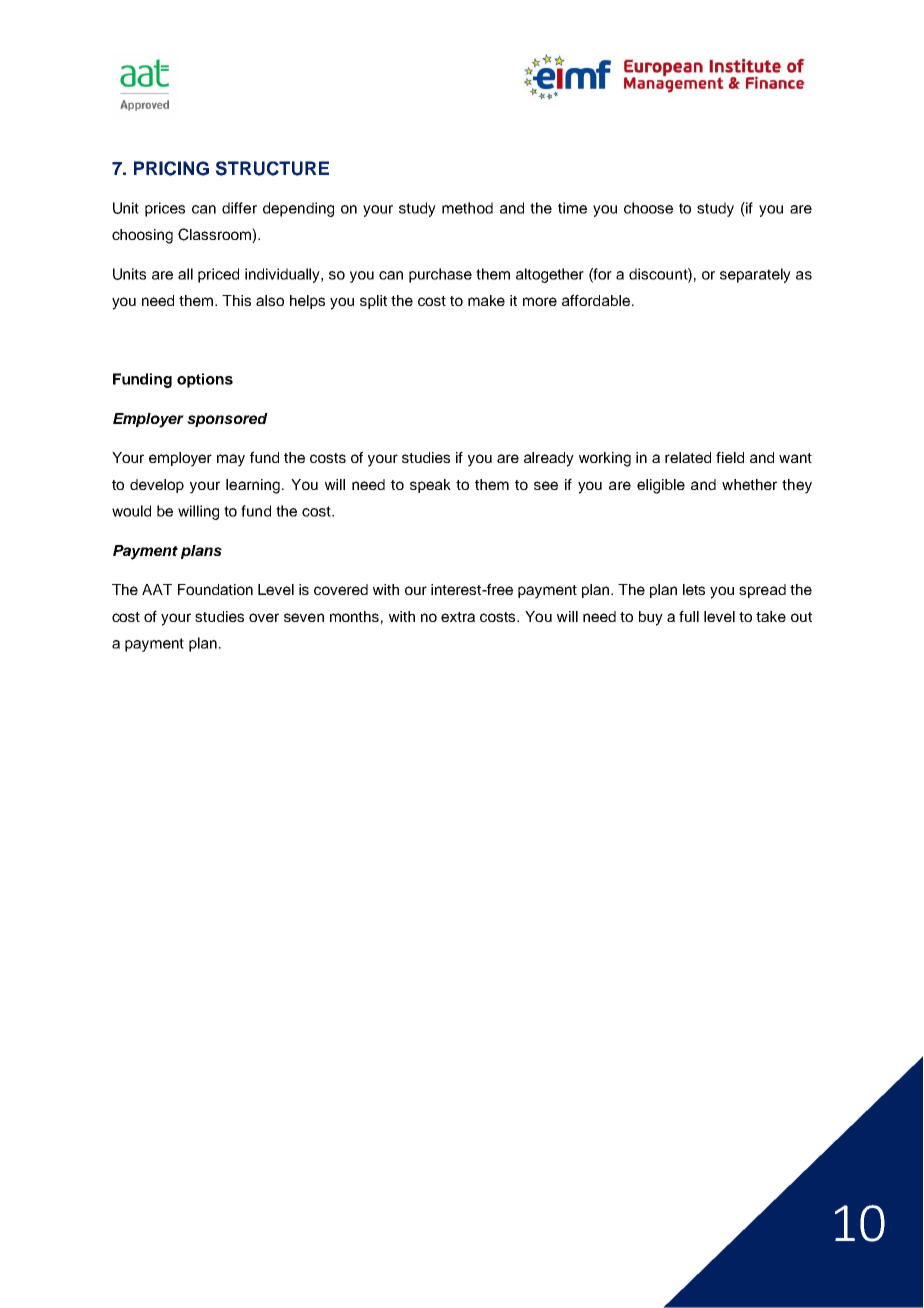 This page has width=924, height=1308. Describe the element at coordinates (596, 300) in the page. I see `affordable` at that location.
